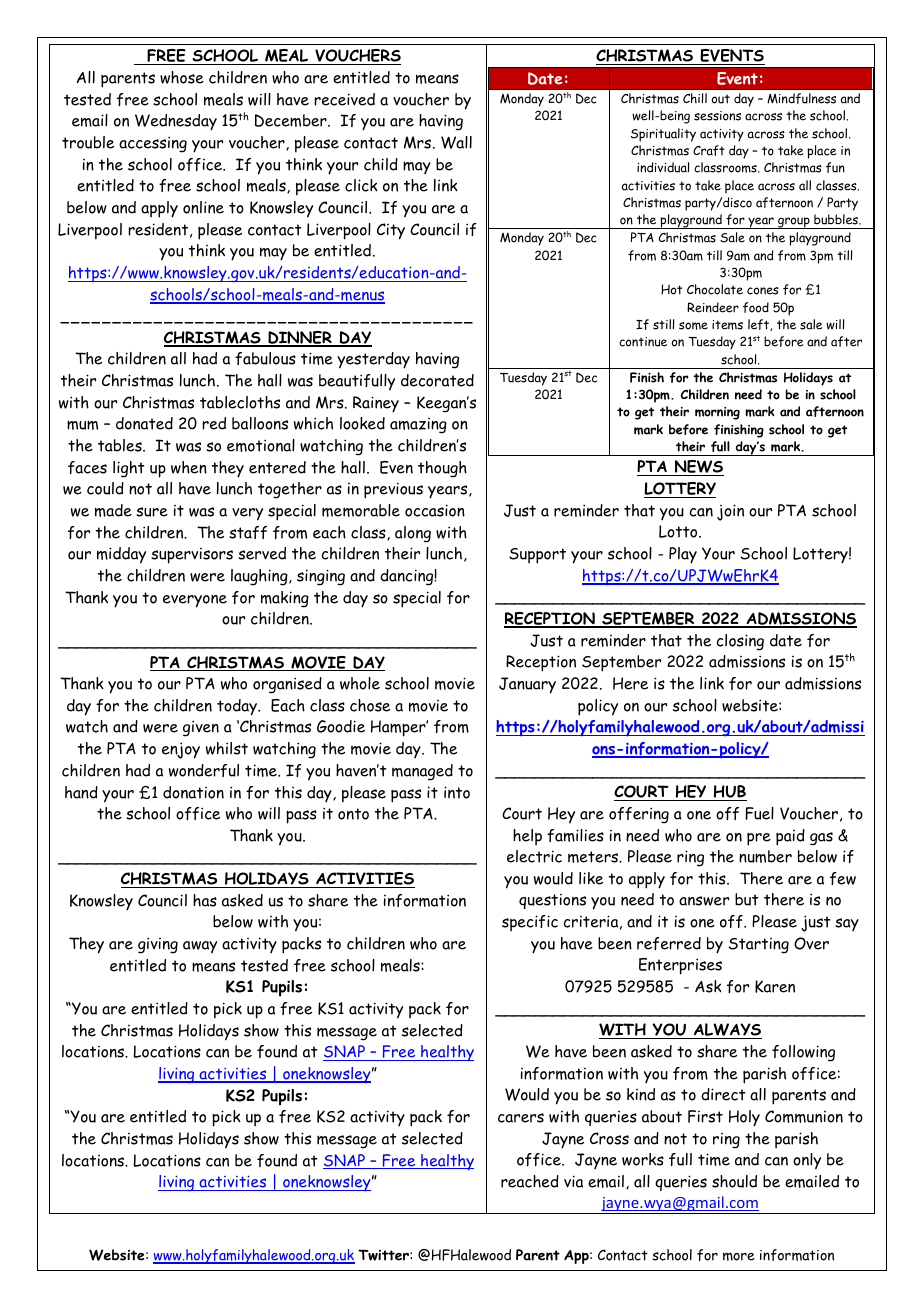 This screenshot has width=924, height=1308. What do you see at coordinates (775, 986) in the screenshot?
I see `Karen` at bounding box center [775, 986].
